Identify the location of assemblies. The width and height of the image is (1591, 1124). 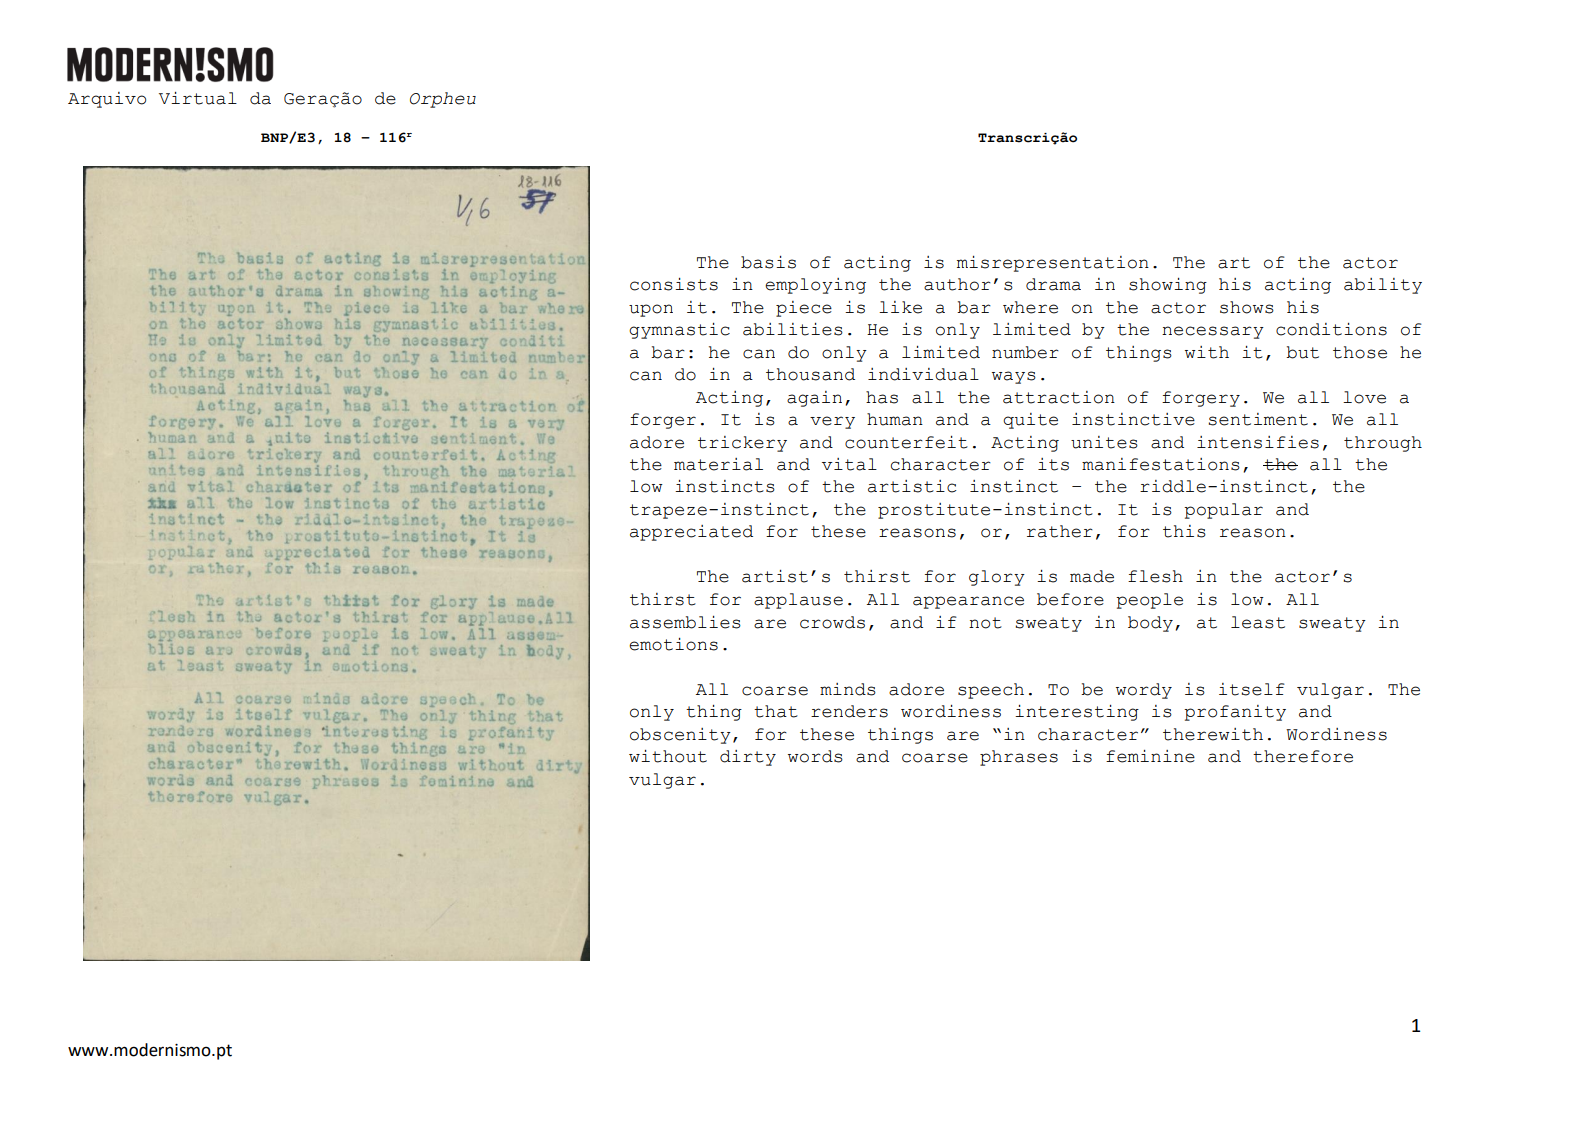
(685, 622).
